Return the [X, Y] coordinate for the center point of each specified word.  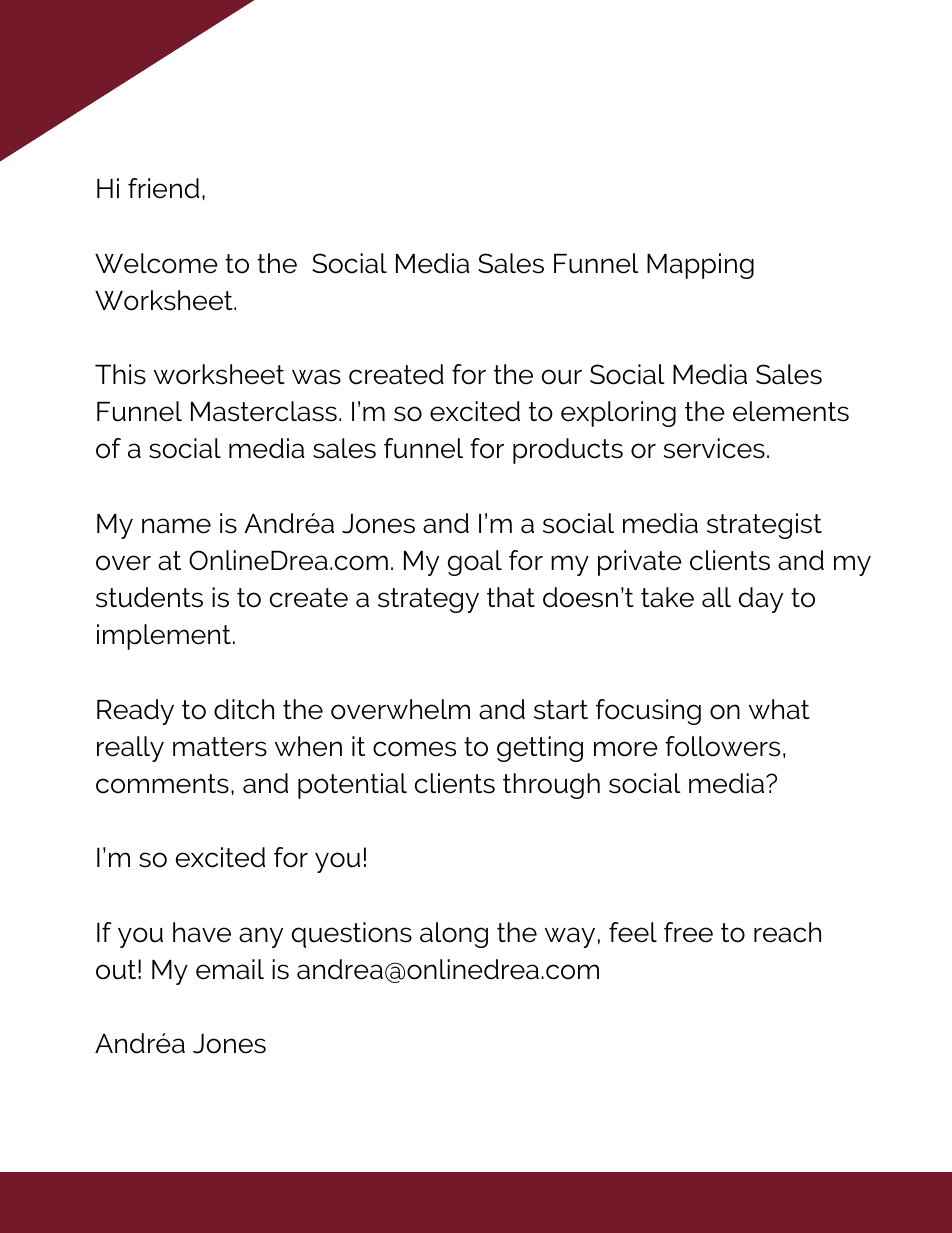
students [149, 597]
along [454, 935]
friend [163, 188]
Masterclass [264, 411]
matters [220, 747]
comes [414, 749]
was [316, 377]
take [667, 597]
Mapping [700, 266]
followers [722, 746]
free [688, 932]
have [202, 932]
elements [791, 411]
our [562, 377]
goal [475, 563]
